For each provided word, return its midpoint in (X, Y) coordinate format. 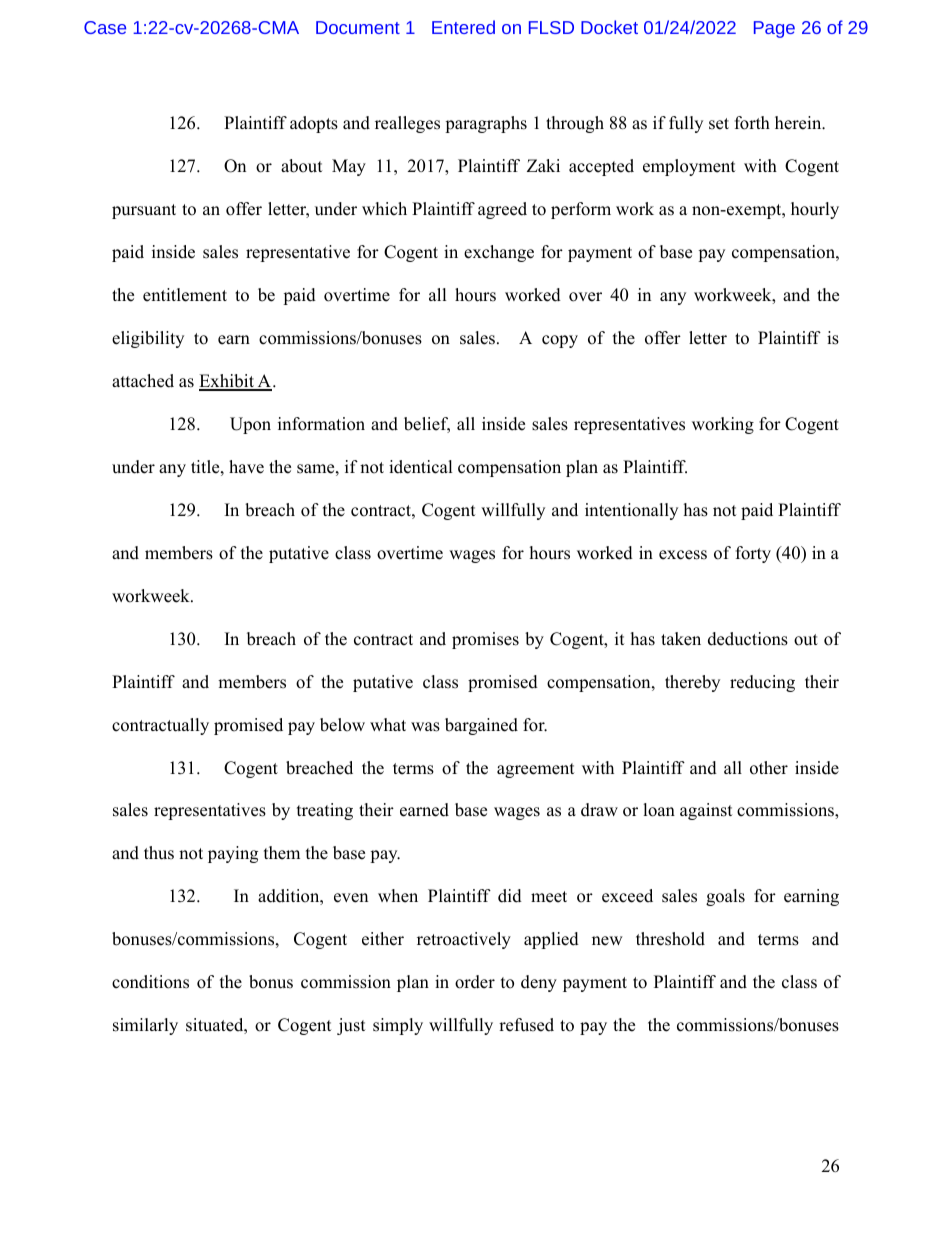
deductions (748, 639)
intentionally (631, 511)
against (706, 811)
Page (774, 29)
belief (427, 425)
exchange (499, 253)
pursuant (144, 211)
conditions (150, 982)
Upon (250, 425)
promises (485, 640)
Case (105, 27)
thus (159, 853)
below (342, 725)
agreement (536, 770)
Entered (463, 27)
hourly (815, 210)
